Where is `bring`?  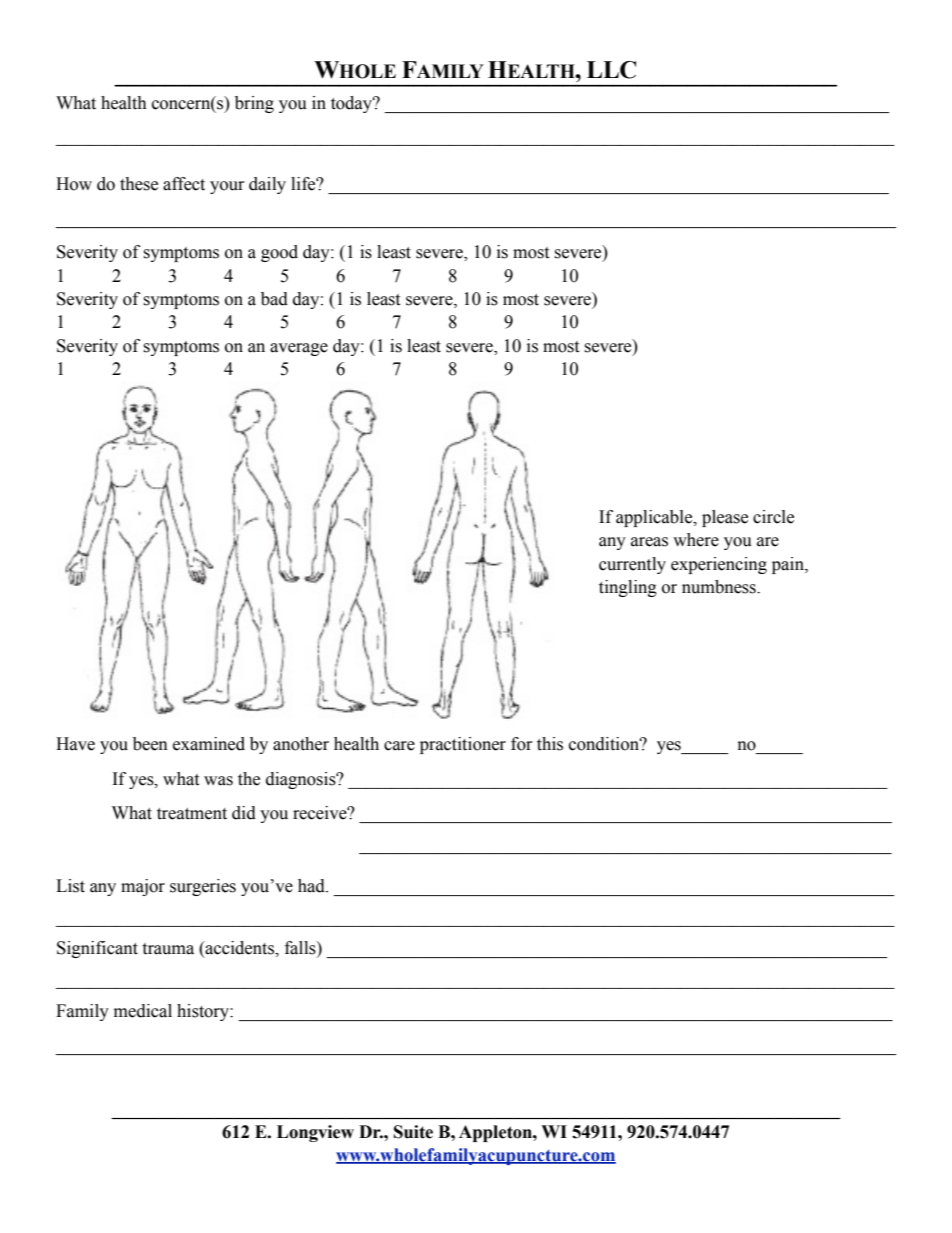
bring is located at coordinates (254, 104).
